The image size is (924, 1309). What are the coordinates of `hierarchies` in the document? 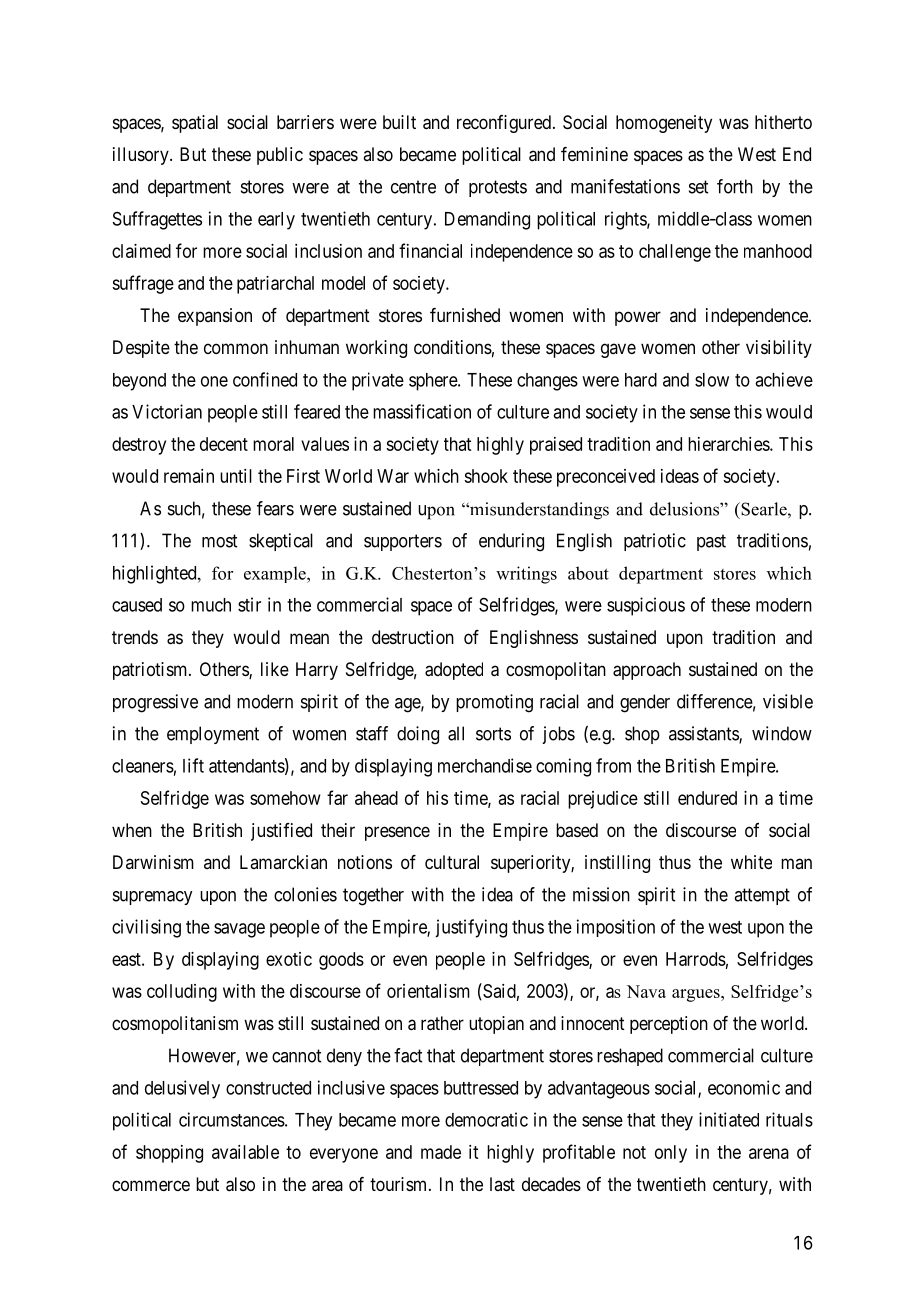 It's located at (729, 444).
